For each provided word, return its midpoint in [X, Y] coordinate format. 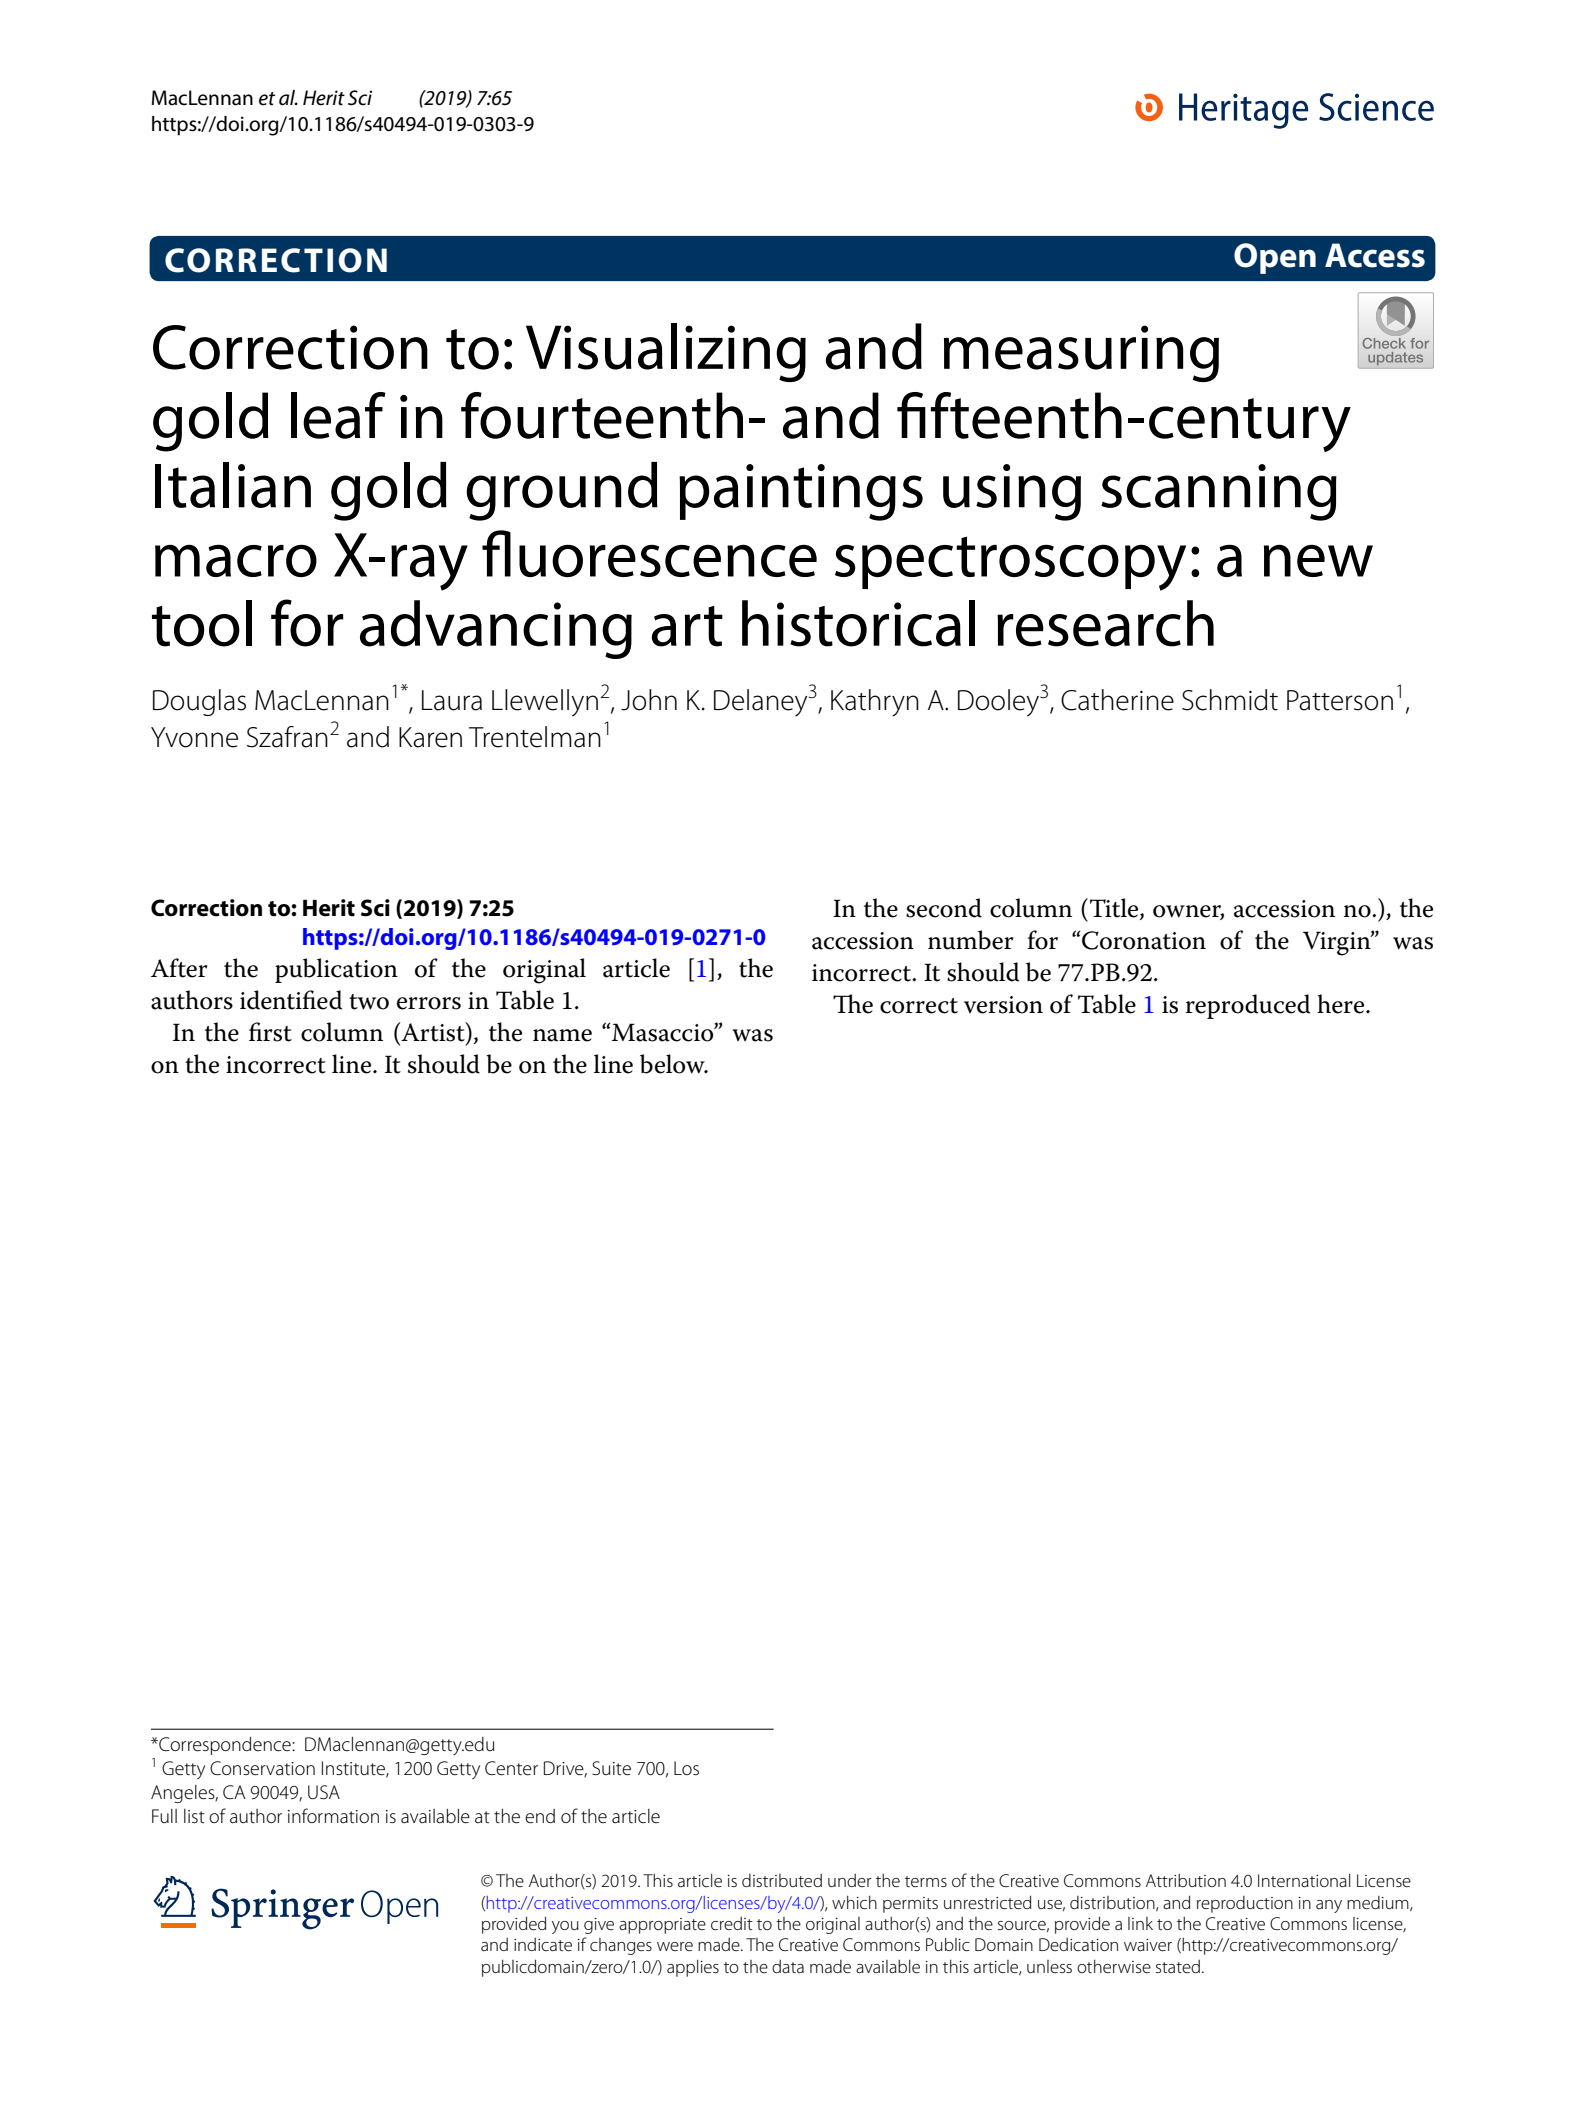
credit [732, 1923]
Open [1275, 258]
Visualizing [666, 352]
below [673, 1064]
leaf [338, 415]
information [333, 1816]
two [369, 1002]
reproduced [1248, 1006]
